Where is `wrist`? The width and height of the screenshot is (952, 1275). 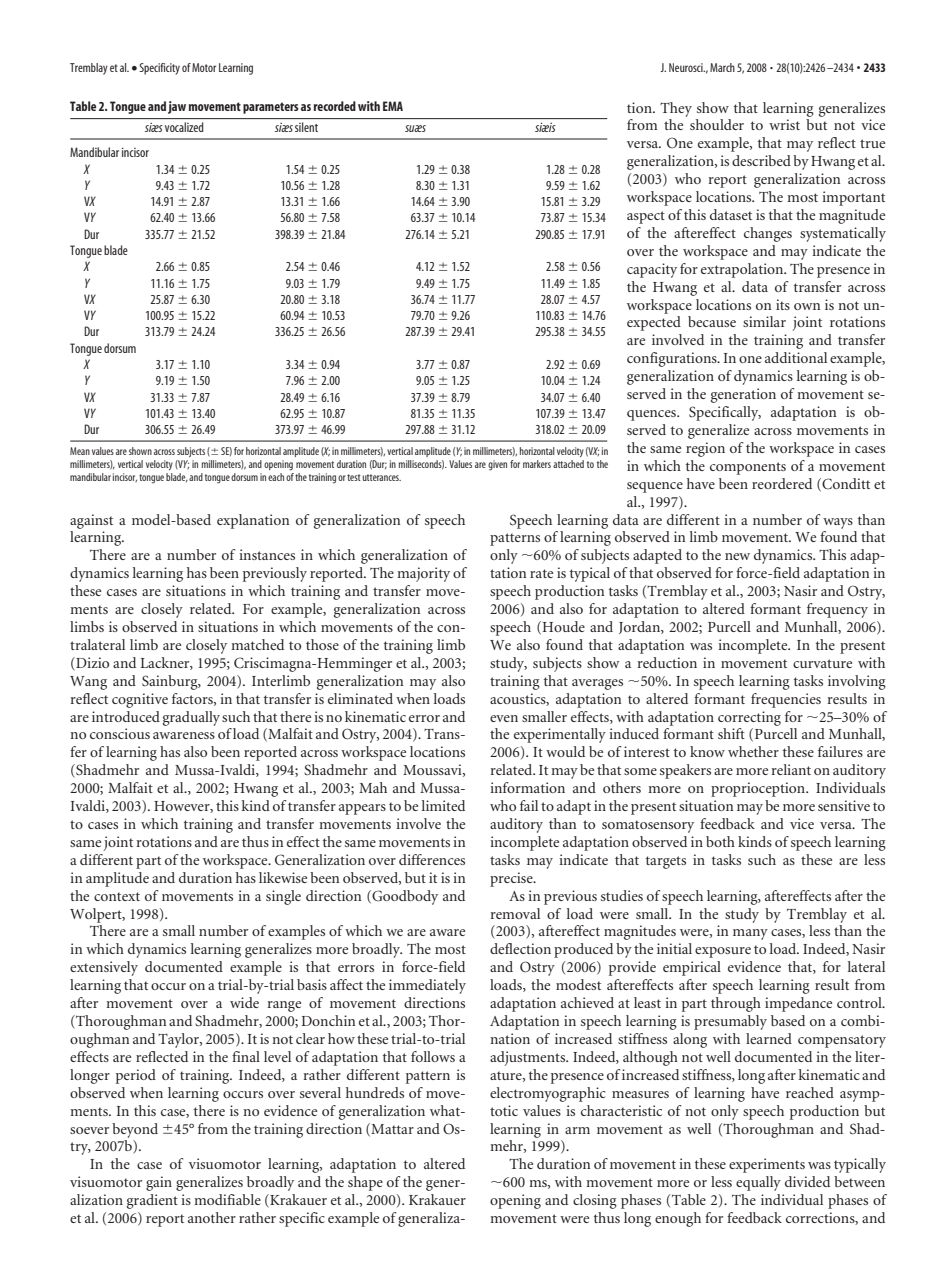
wrist is located at coordinates (784, 124).
